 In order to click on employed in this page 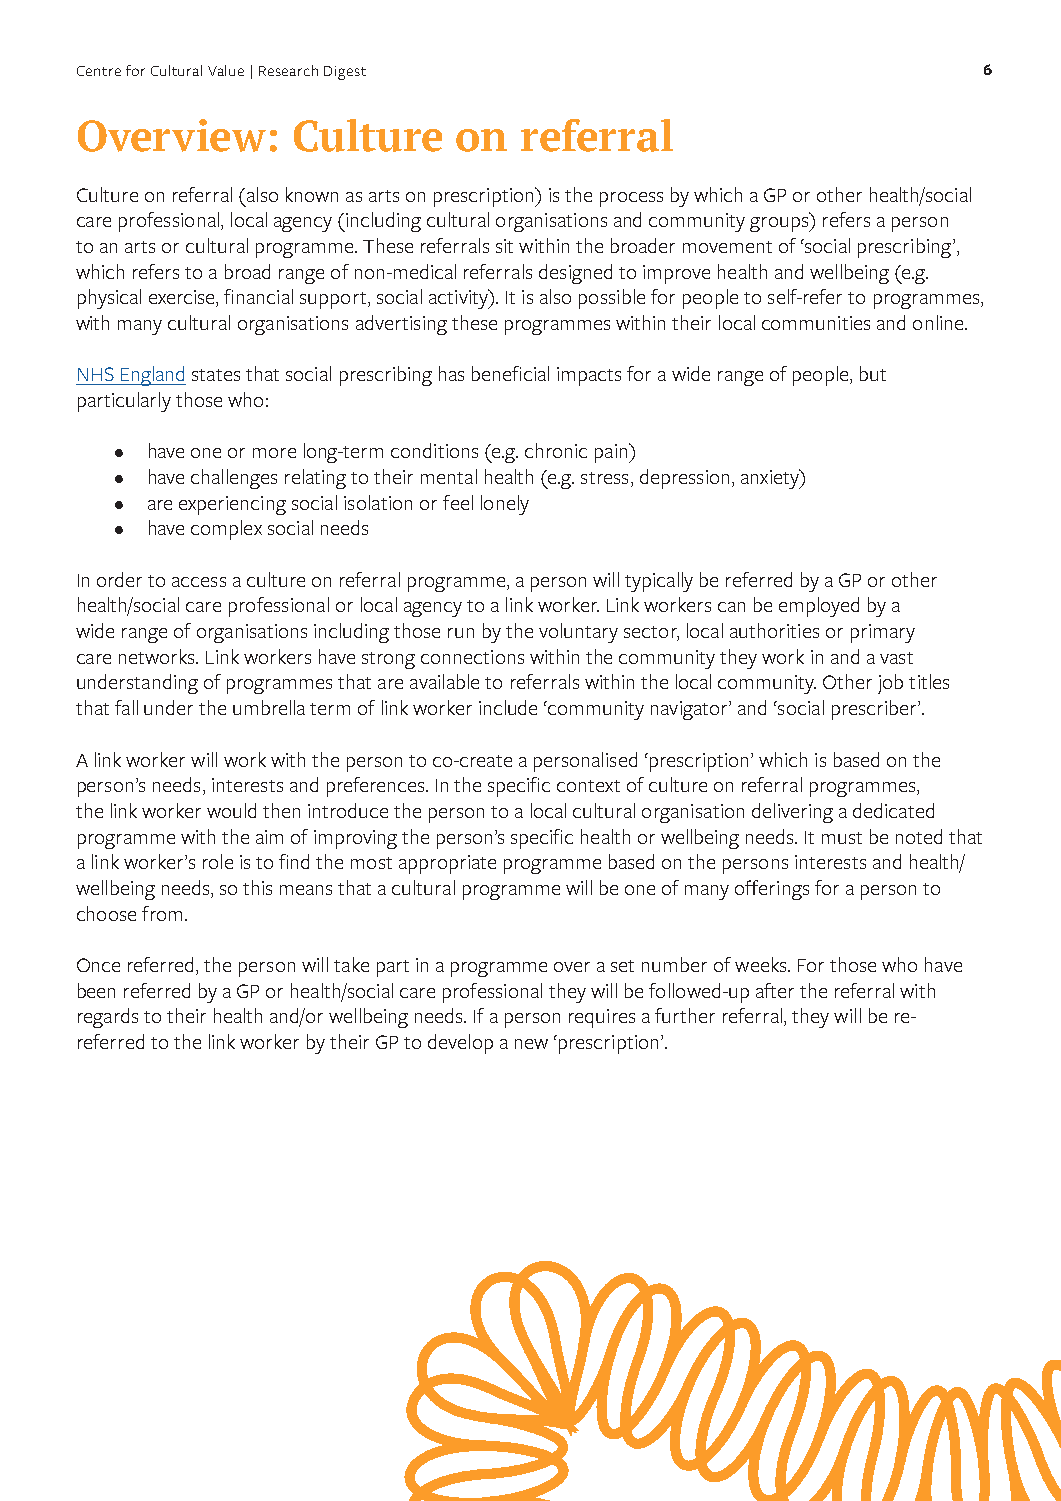, I will do `click(819, 607)`.
